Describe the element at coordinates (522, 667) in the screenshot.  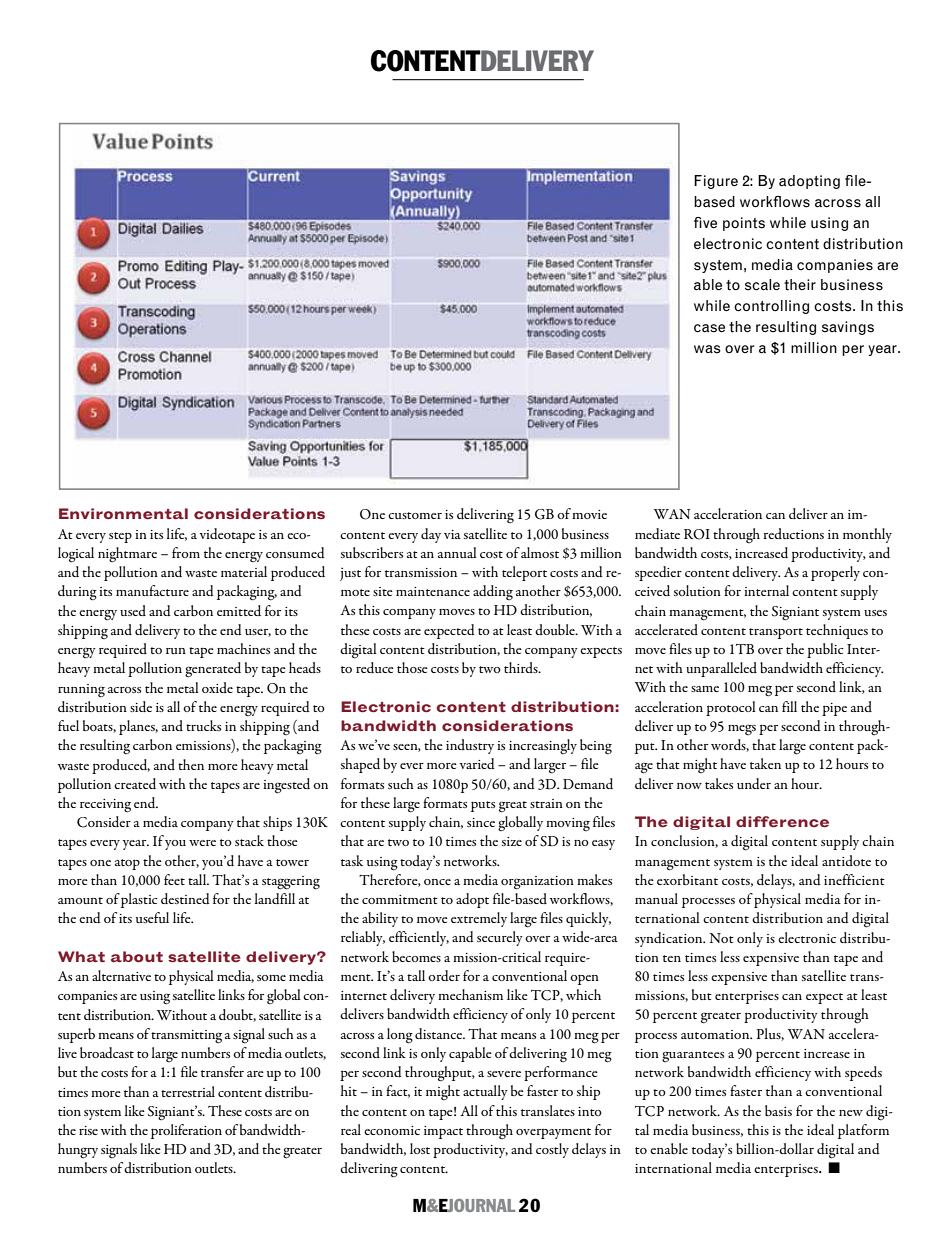
I see `thirds` at that location.
